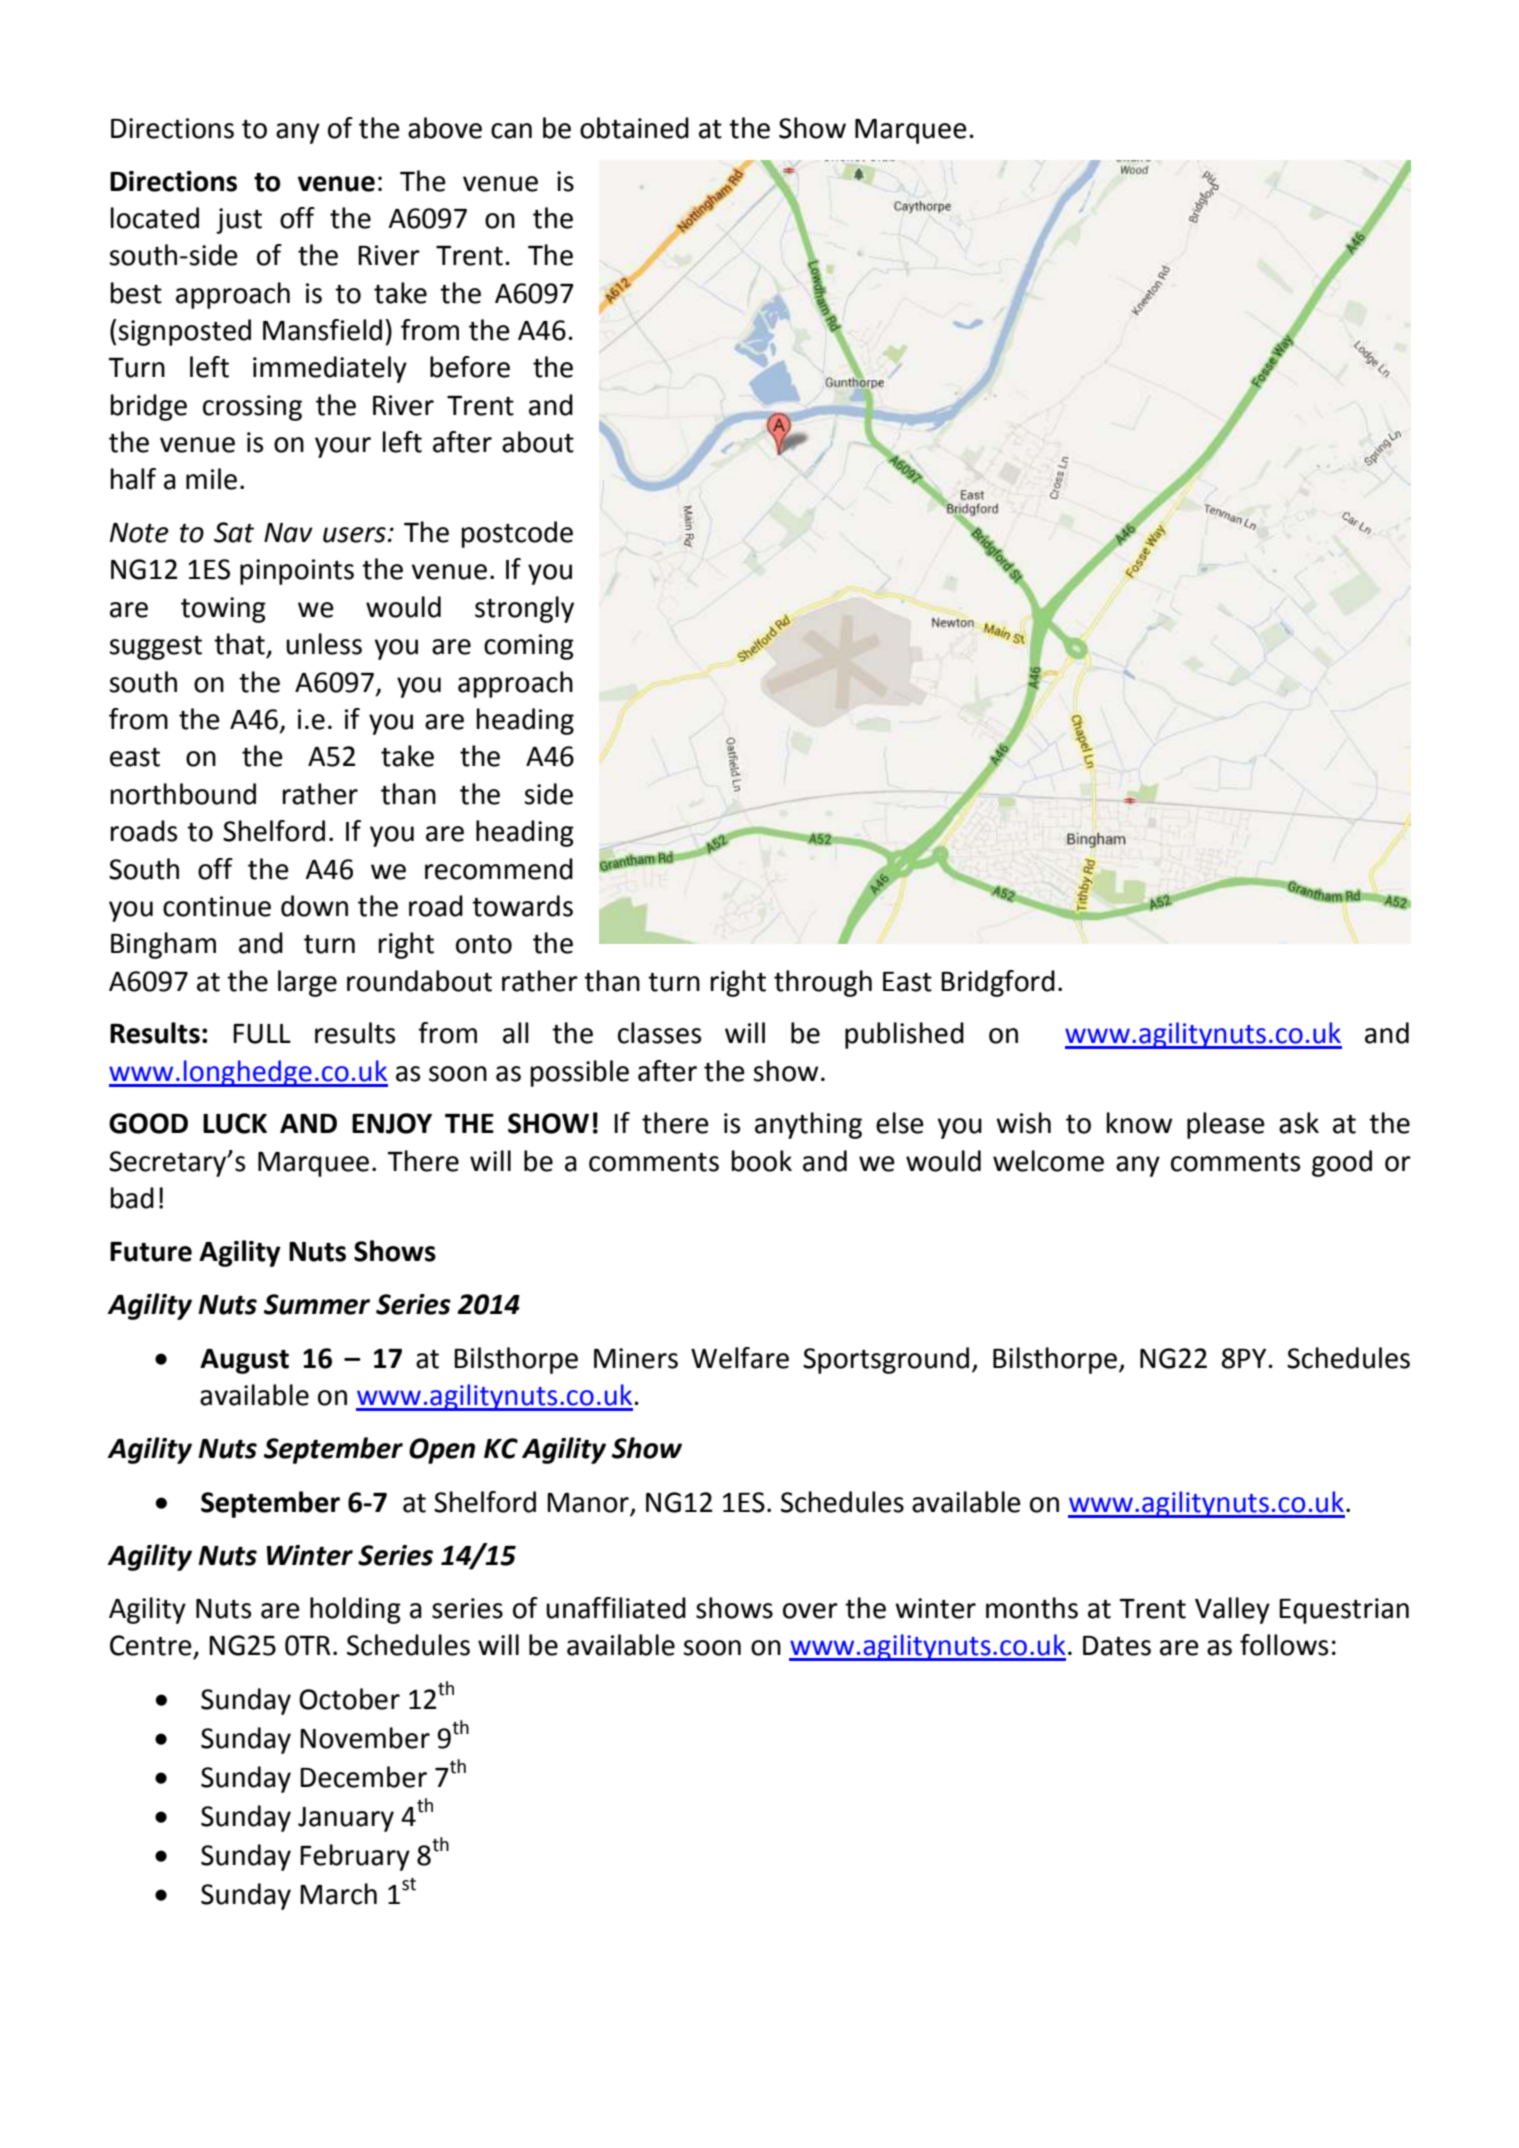 The image size is (1519, 2148). What do you see at coordinates (1226, 1125) in the page?
I see `please` at bounding box center [1226, 1125].
